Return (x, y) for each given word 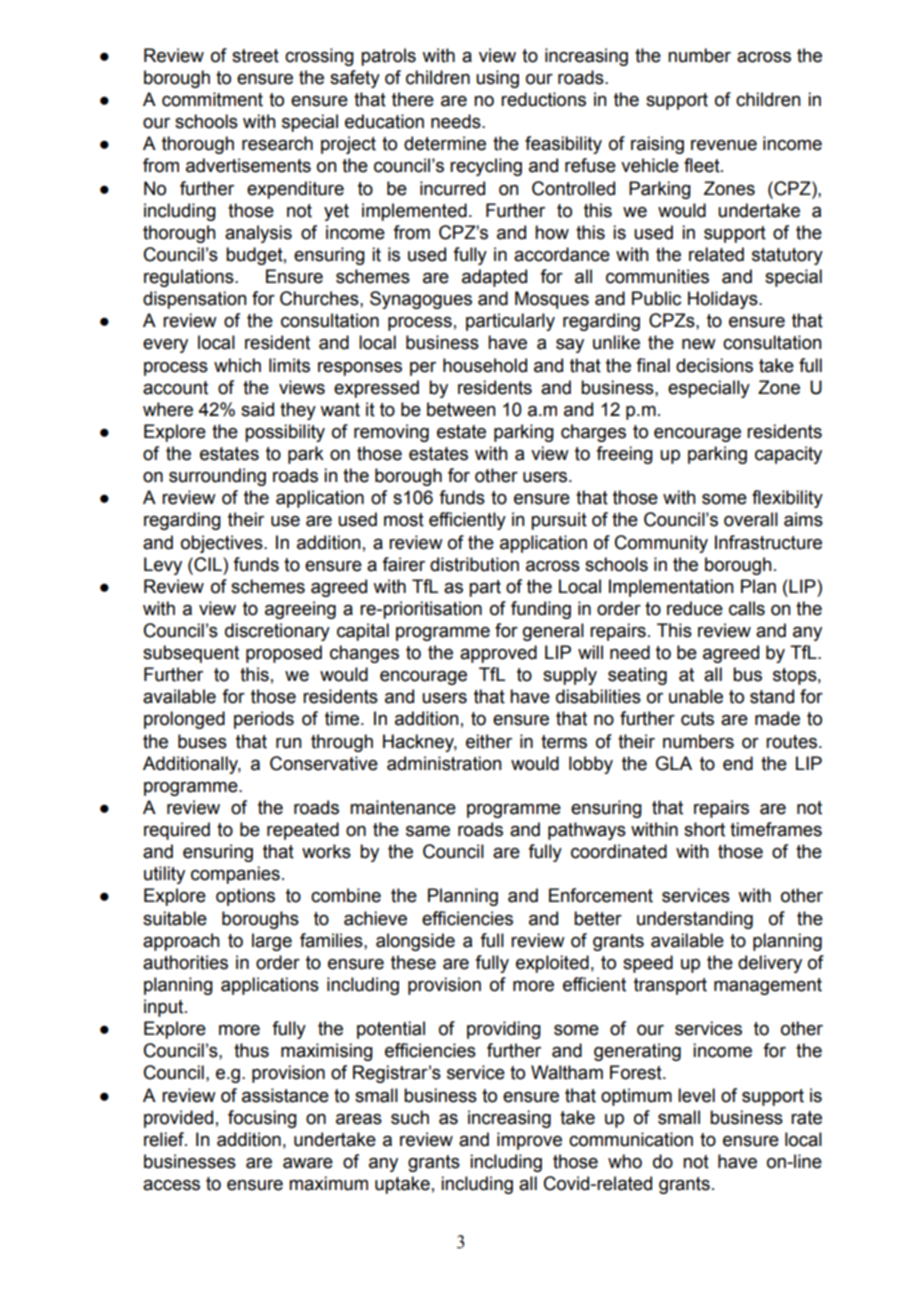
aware (308, 1163)
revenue (724, 145)
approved (498, 654)
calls (747, 608)
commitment (212, 99)
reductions (543, 99)
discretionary (277, 632)
